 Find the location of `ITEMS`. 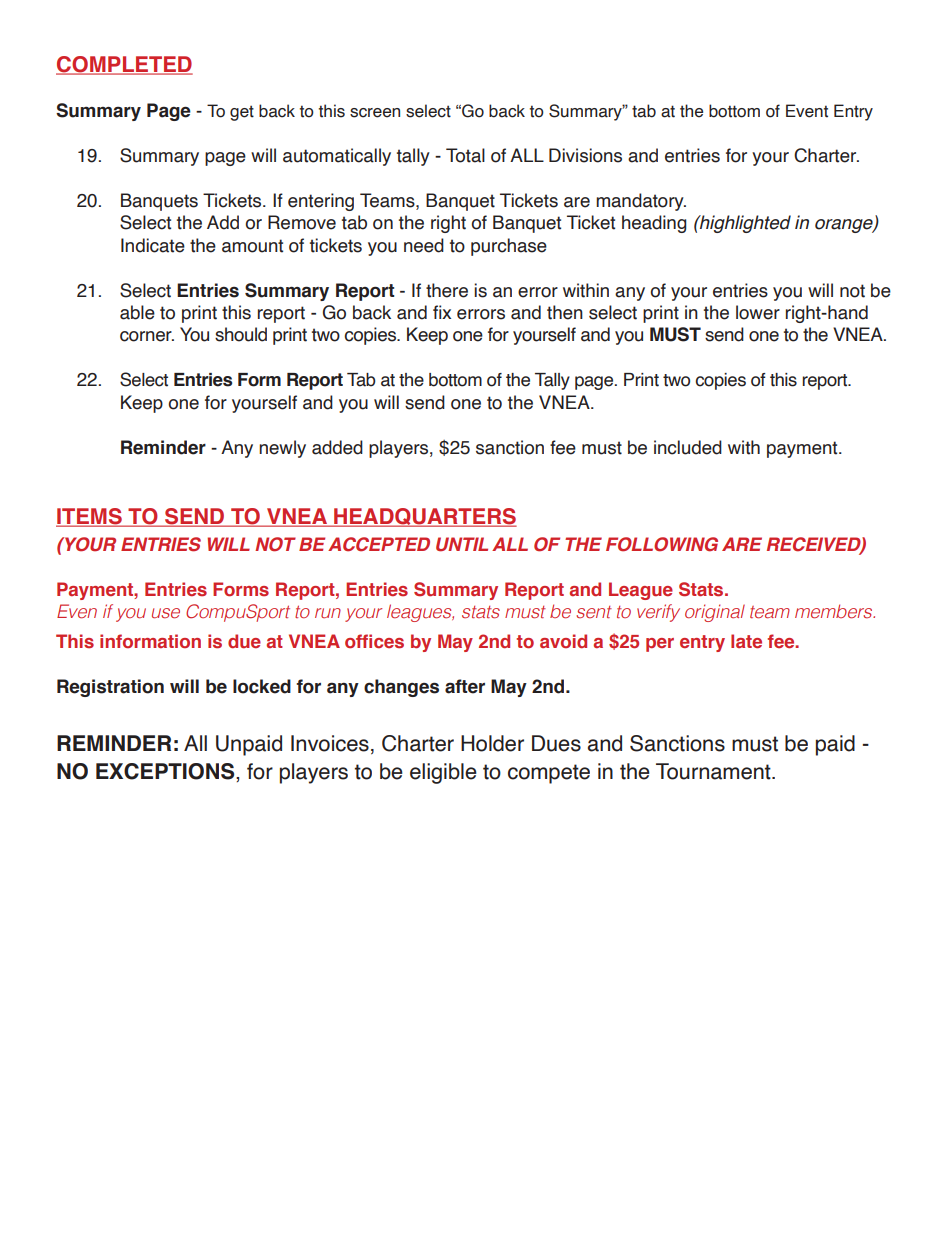

ITEMS is located at coordinates (90, 517).
